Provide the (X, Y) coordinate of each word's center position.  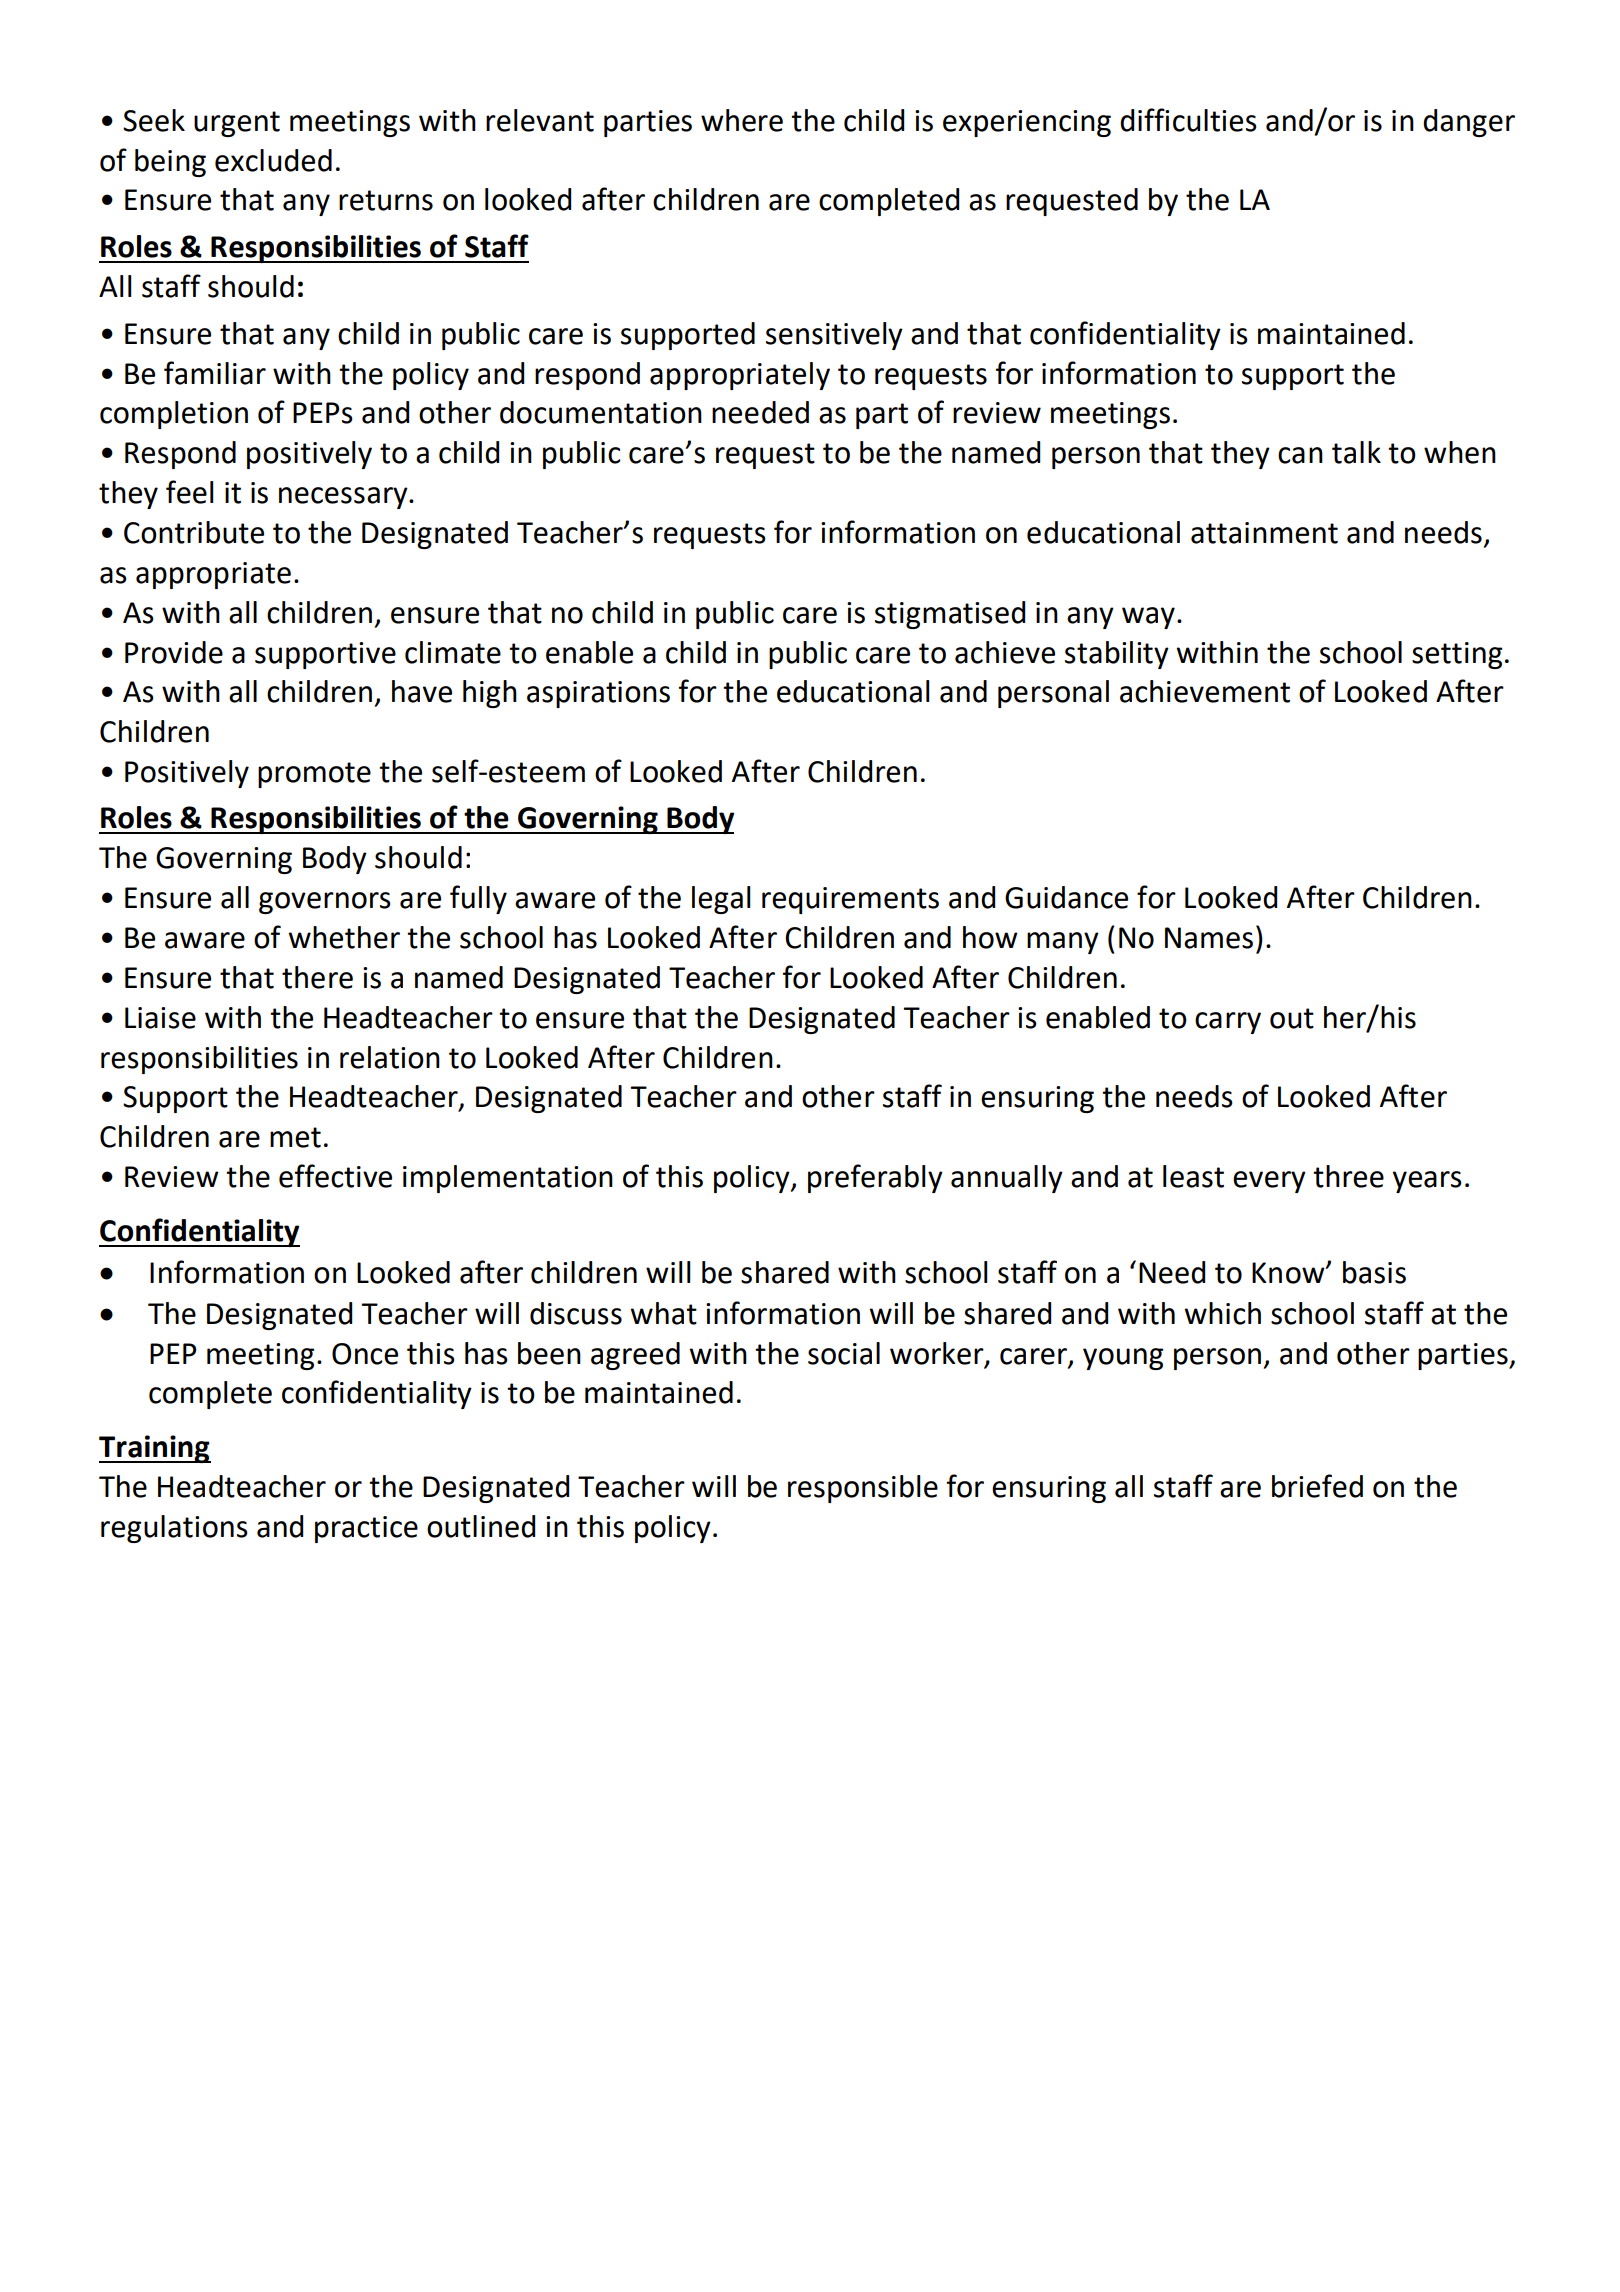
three (1348, 1176)
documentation (601, 412)
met (295, 1137)
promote (314, 775)
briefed (1317, 1486)
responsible (863, 1489)
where (742, 120)
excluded (273, 160)
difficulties (1188, 120)
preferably (875, 1178)
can (1300, 455)
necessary (344, 498)
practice (366, 1529)
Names (1209, 938)
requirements (850, 900)
